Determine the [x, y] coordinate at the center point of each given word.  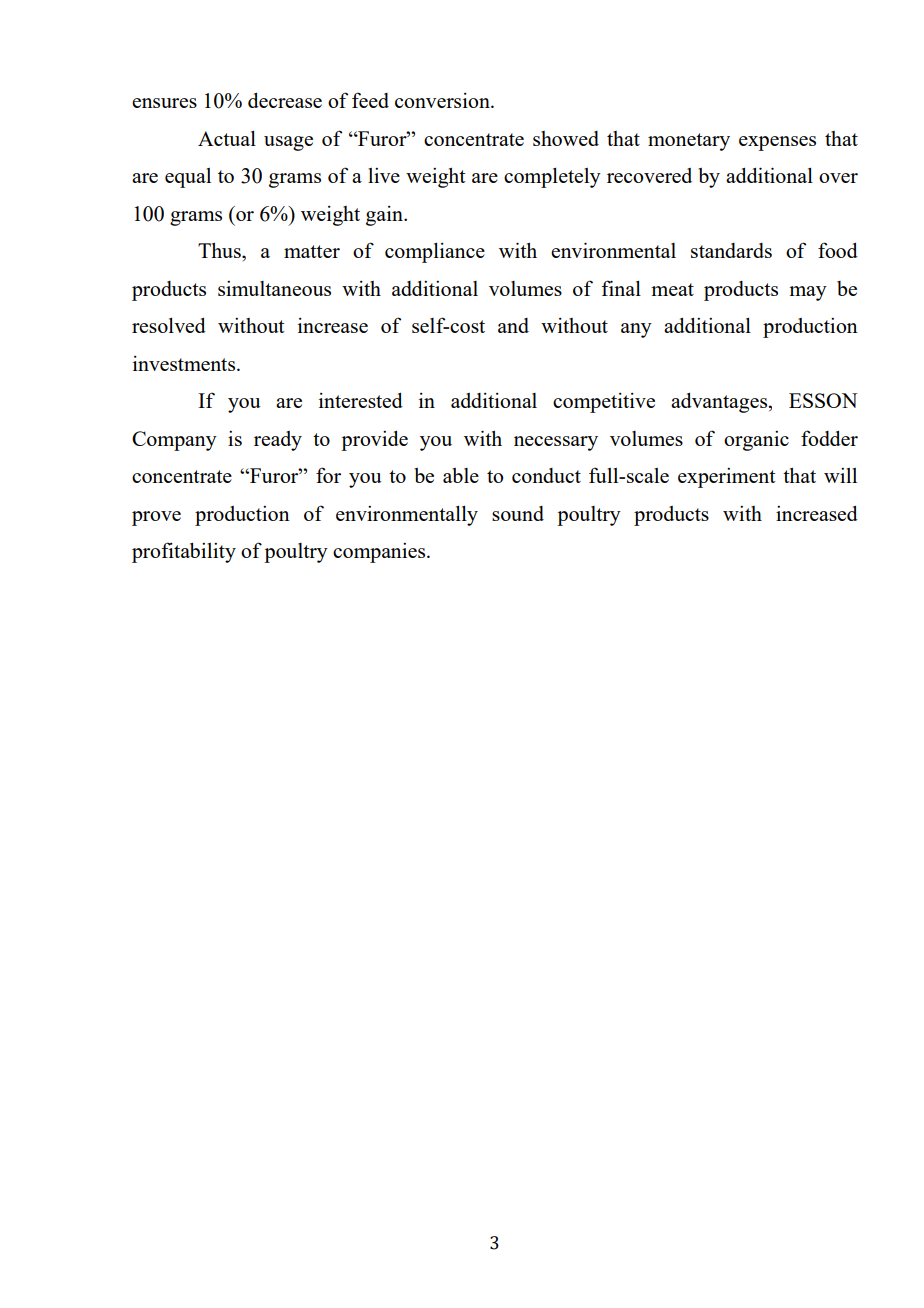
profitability [184, 552]
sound [518, 513]
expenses [777, 143]
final [621, 288]
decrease [285, 100]
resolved [169, 325]
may [808, 293]
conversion [443, 100]
